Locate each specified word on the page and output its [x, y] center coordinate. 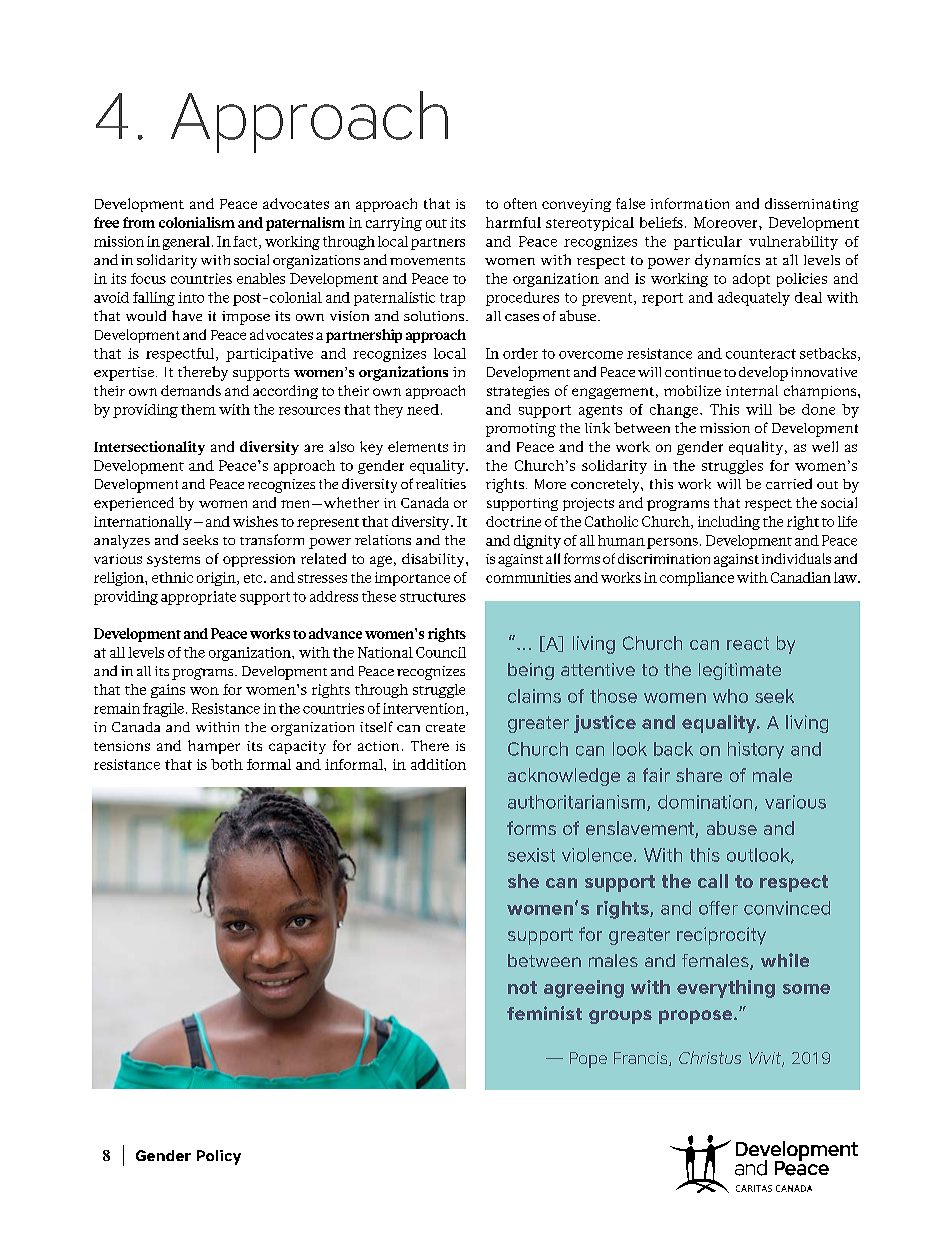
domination [705, 802]
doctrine [513, 521]
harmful [513, 222]
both [227, 764]
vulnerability [793, 243]
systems [173, 561]
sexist [531, 855]
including [729, 523]
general [186, 243]
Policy [219, 1157]
